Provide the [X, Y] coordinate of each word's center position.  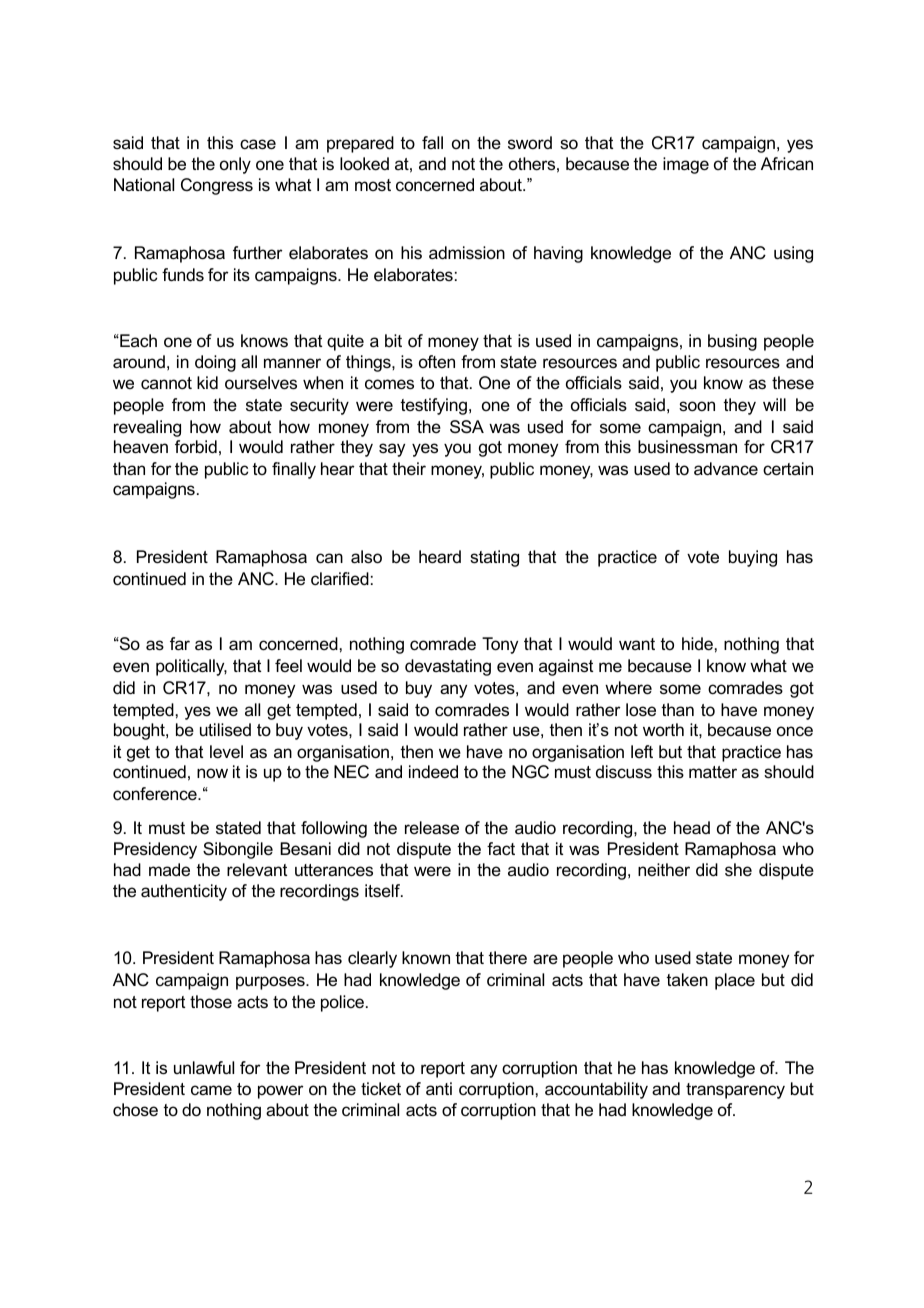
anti [439, 1088]
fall [432, 142]
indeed [433, 772]
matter [713, 772]
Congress [217, 186]
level [226, 752]
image [686, 165]
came [211, 1090]
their [409, 469]
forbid [196, 446]
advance [726, 469]
